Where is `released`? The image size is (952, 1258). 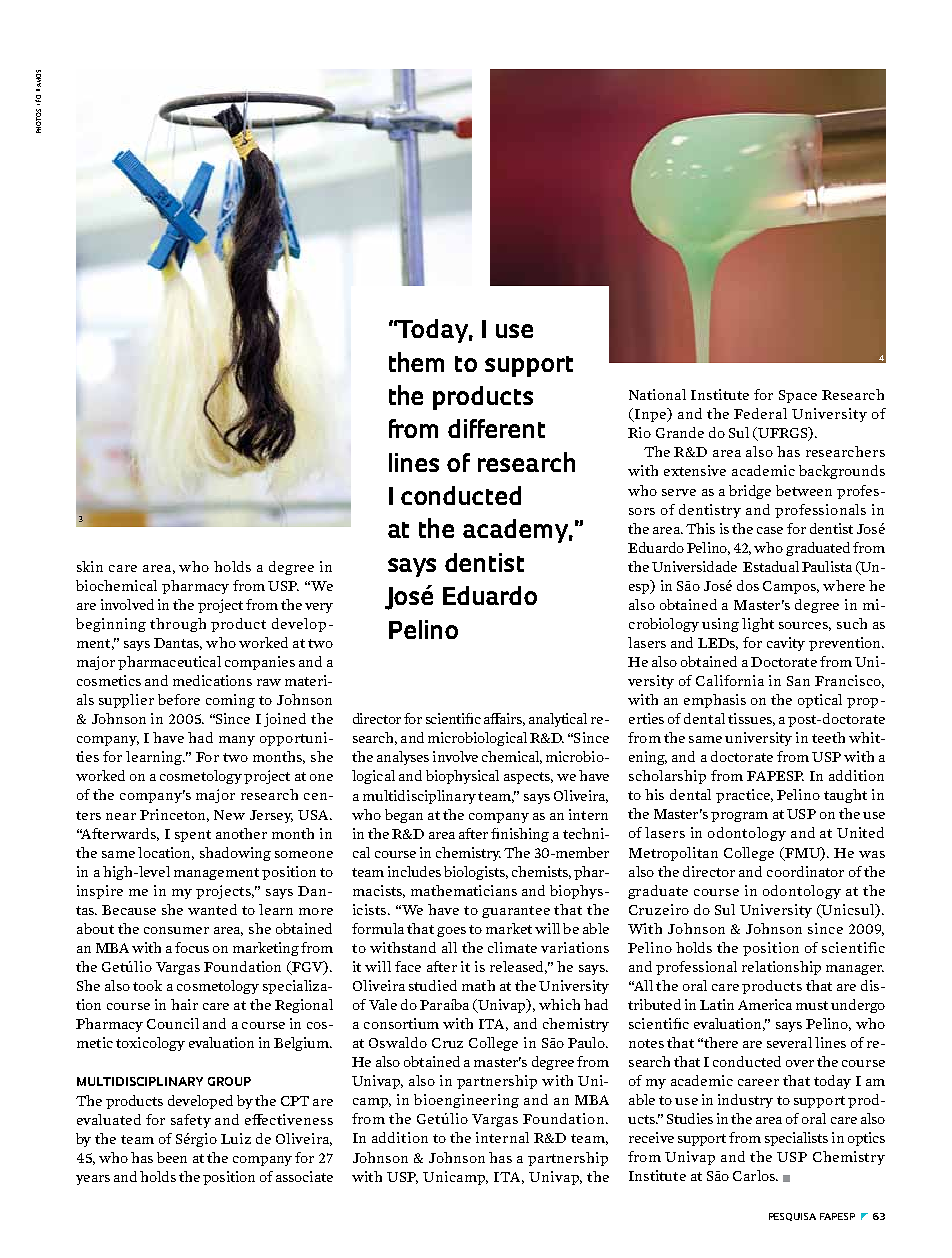
released is located at coordinates (518, 967).
